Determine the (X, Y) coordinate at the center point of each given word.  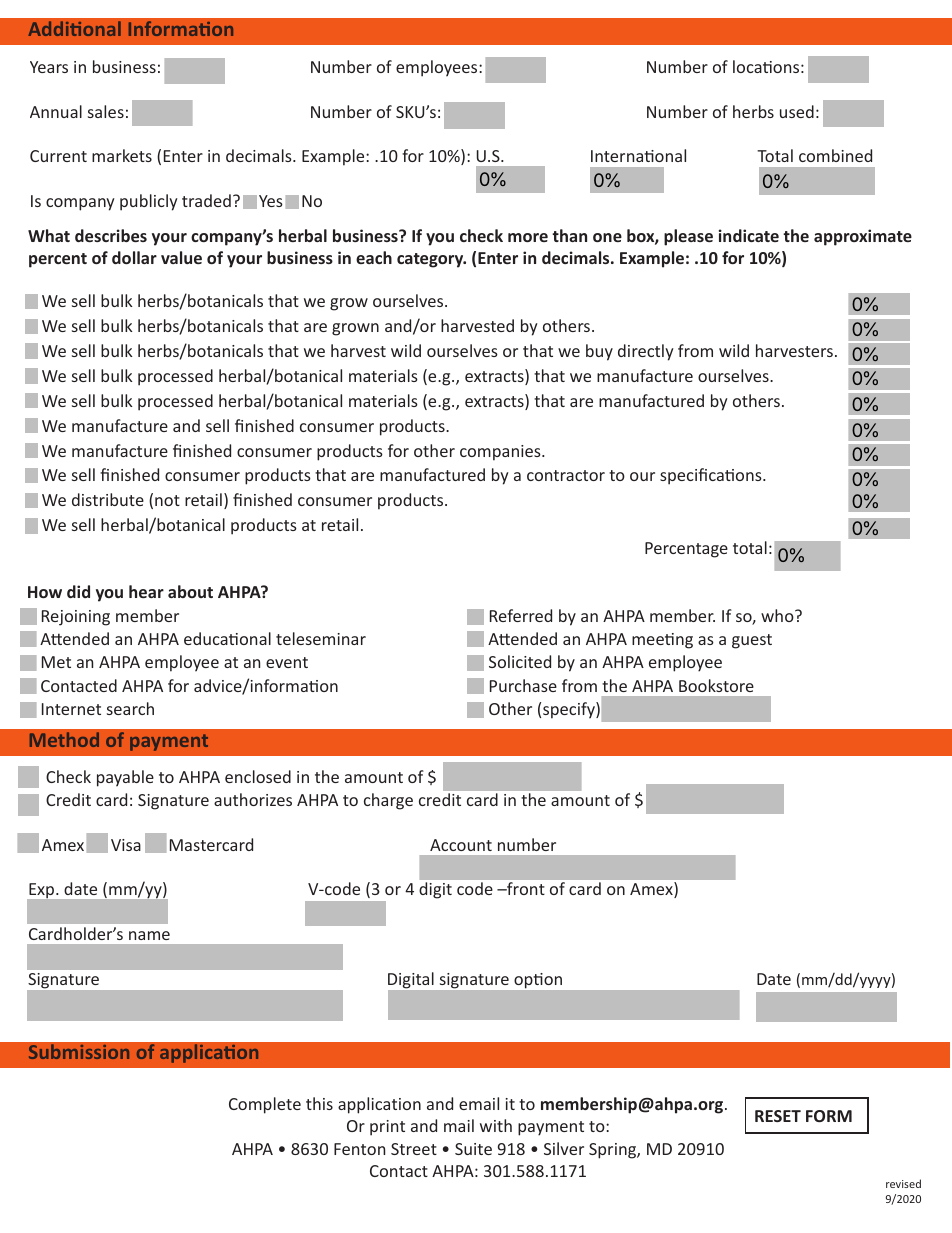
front (524, 888)
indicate (749, 235)
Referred (521, 615)
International (638, 155)
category (431, 260)
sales (106, 111)
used (797, 111)
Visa (126, 845)
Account (461, 845)
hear (146, 591)
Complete (265, 1105)
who (778, 615)
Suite (473, 1149)
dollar (134, 257)
